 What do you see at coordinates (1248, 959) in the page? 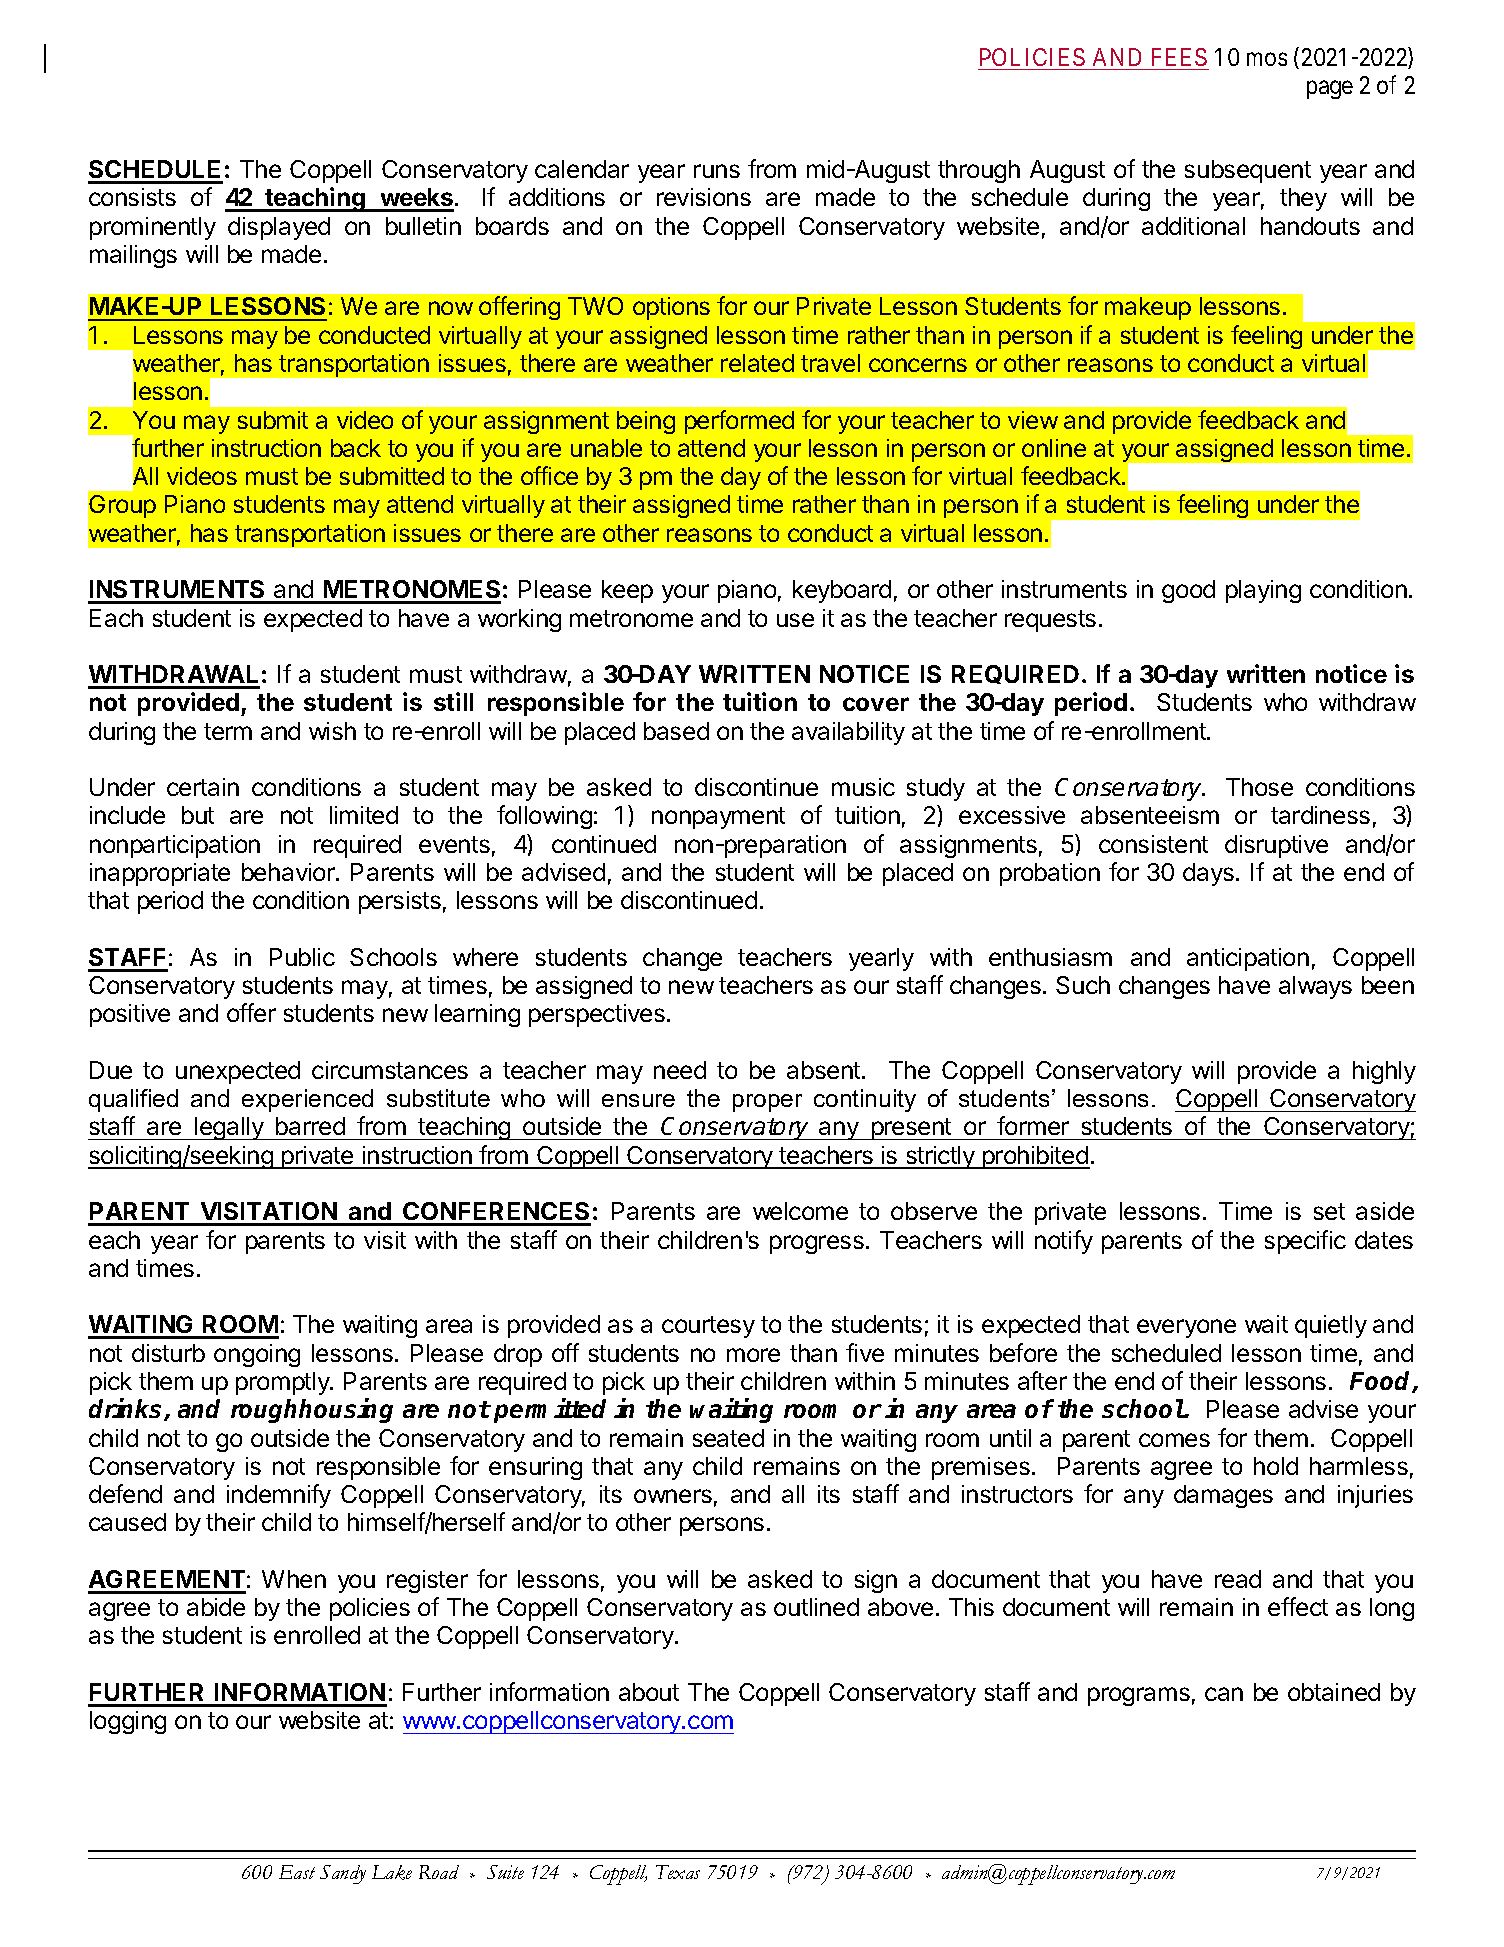
I see `anticipation` at bounding box center [1248, 959].
